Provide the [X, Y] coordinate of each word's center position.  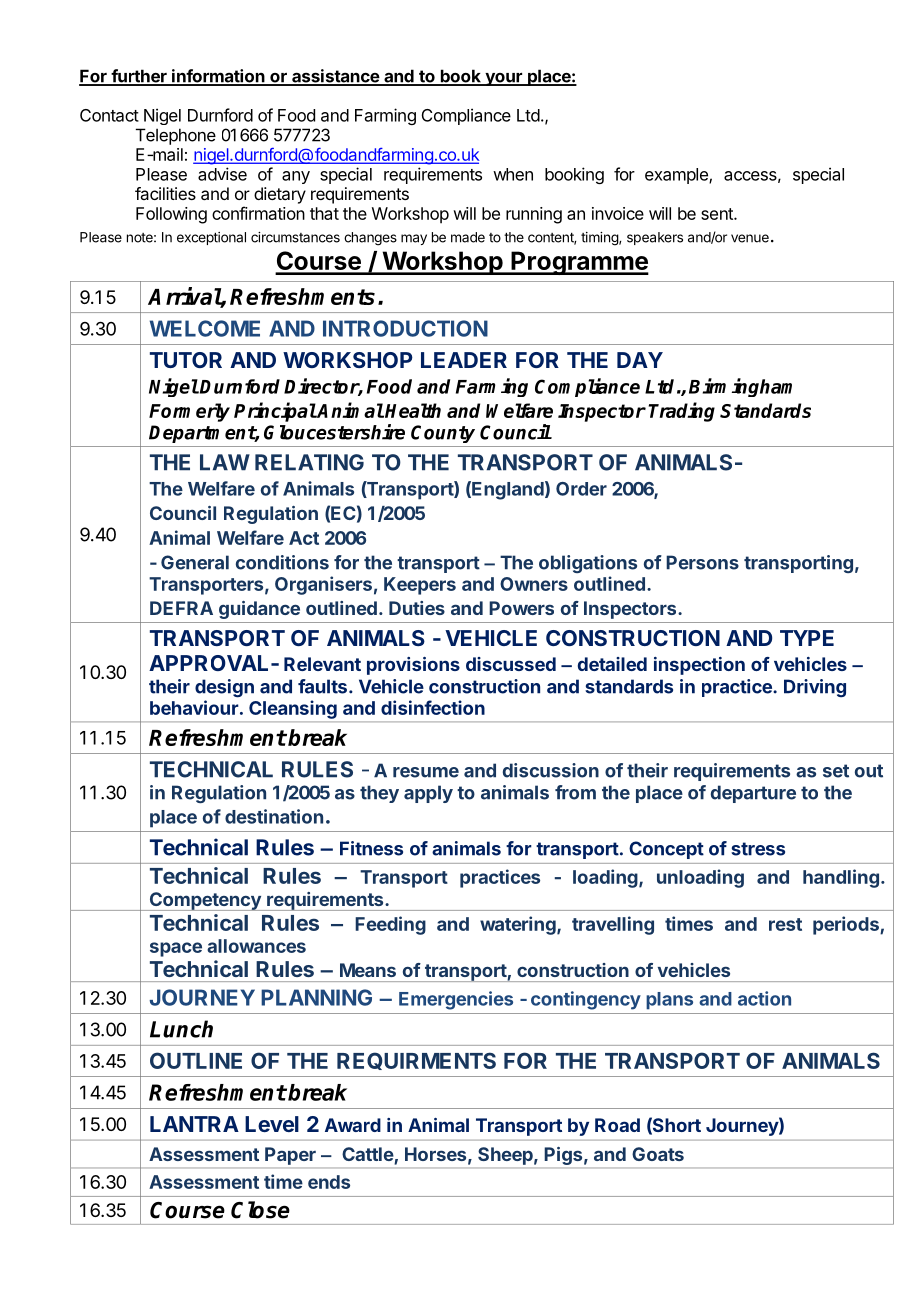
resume [426, 772]
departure [753, 794]
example [677, 176]
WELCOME [205, 328]
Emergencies [456, 1000]
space [176, 949]
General [195, 562]
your [503, 79]
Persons [702, 562]
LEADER [464, 360]
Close [260, 1210]
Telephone [176, 136]
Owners [534, 584]
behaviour [194, 707]
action [764, 998]
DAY [640, 360]
